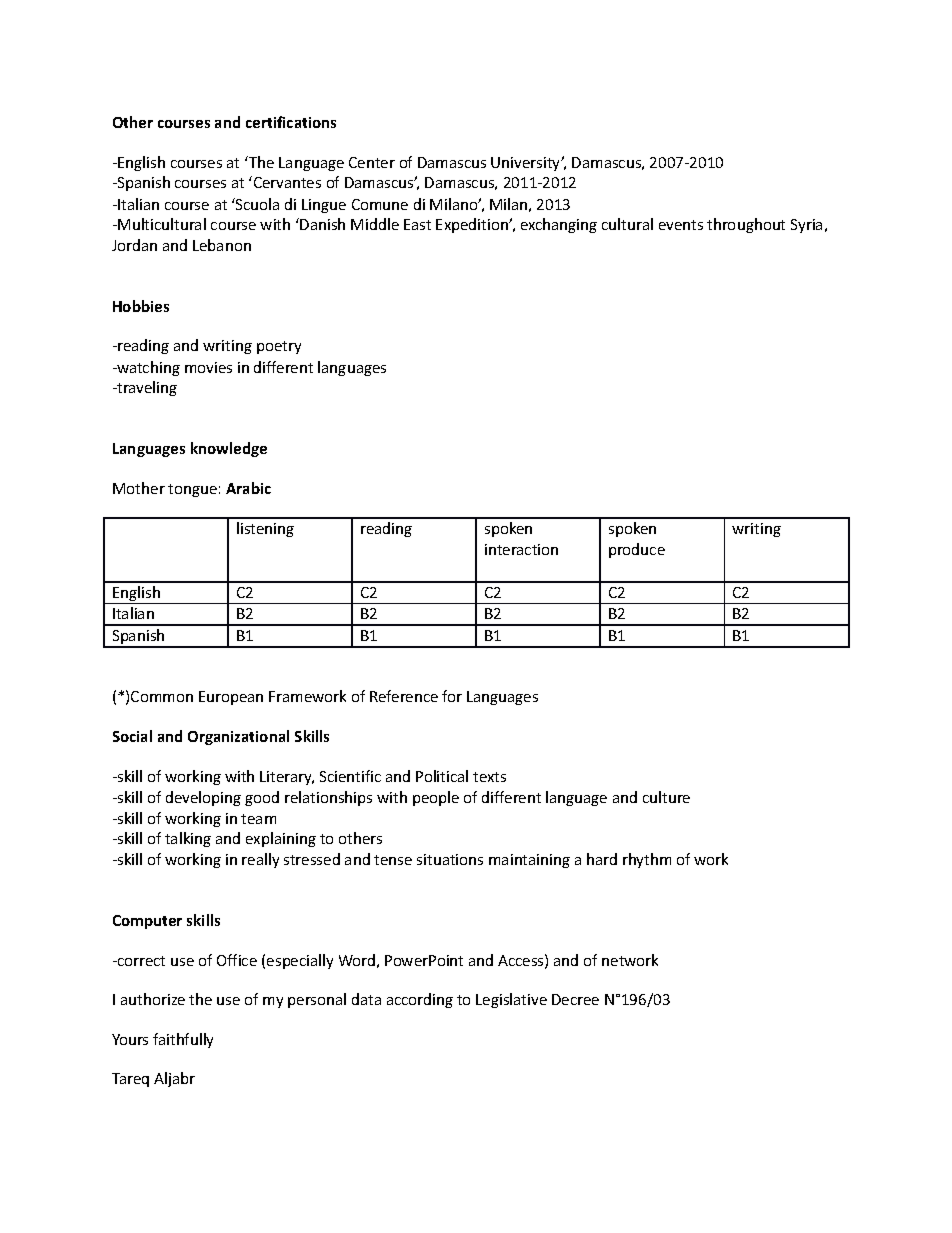 Image resolution: width=952 pixels, height=1233 pixels. Describe the element at coordinates (647, 860) in the screenshot. I see `rhythm` at that location.
